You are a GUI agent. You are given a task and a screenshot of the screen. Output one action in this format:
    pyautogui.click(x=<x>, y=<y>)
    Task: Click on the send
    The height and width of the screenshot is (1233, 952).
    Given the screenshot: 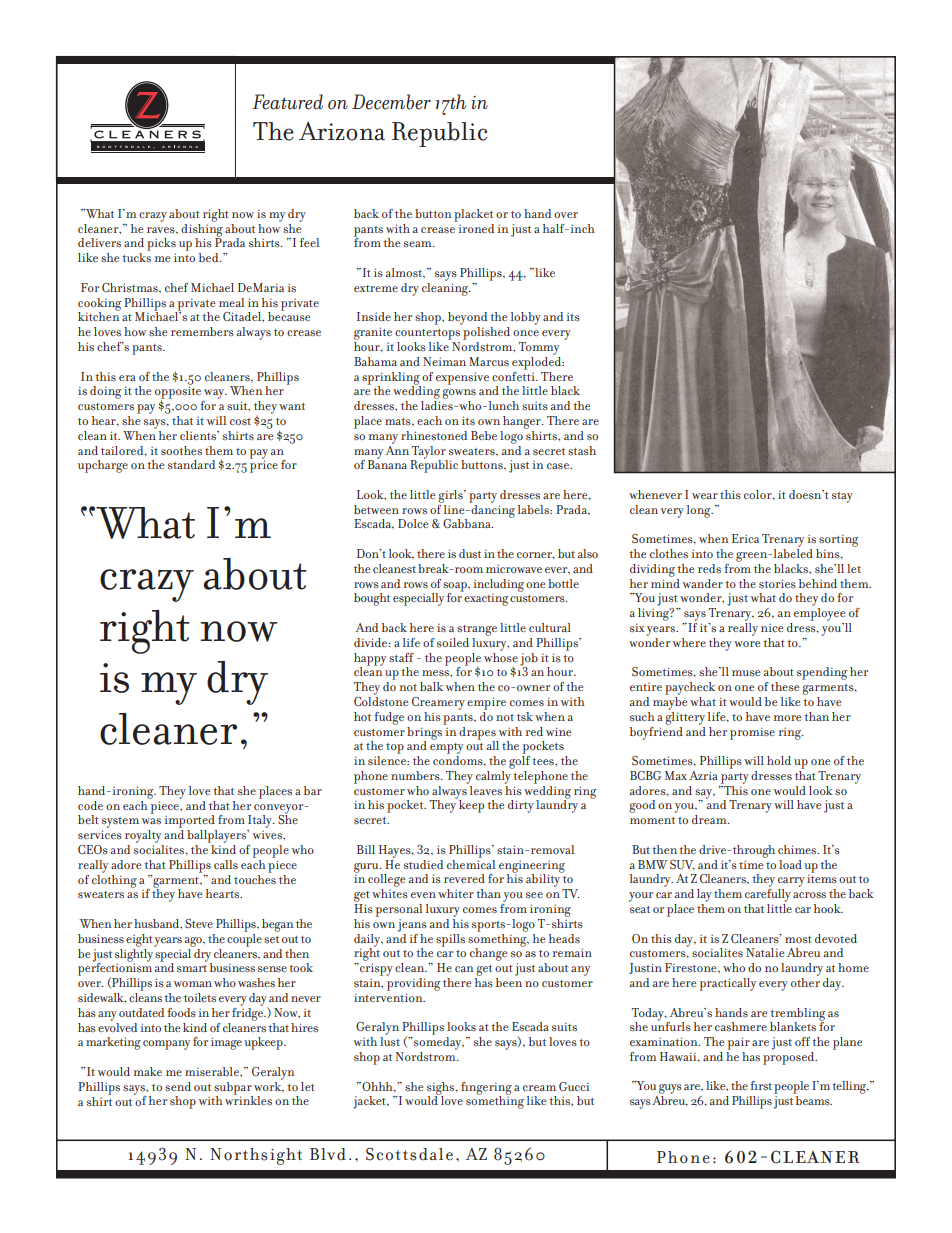 What is the action you would take?
    pyautogui.click(x=178, y=1086)
